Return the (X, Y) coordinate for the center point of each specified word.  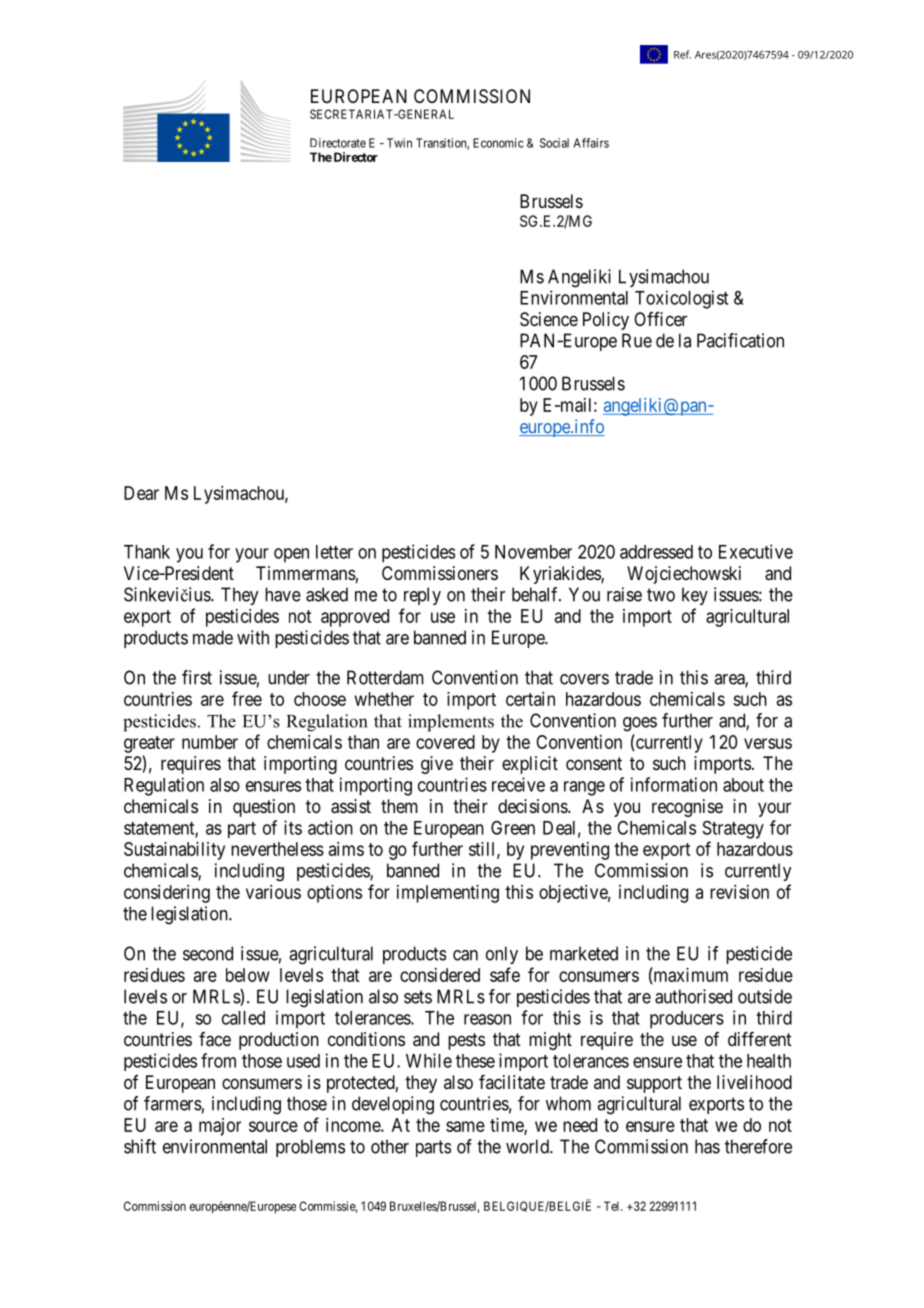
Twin (399, 143)
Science (549, 319)
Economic (498, 143)
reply (422, 596)
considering (167, 894)
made (213, 637)
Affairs (591, 143)
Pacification (740, 340)
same (465, 1126)
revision (739, 892)
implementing (448, 894)
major (220, 1127)
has (707, 1146)
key (695, 596)
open (291, 555)
